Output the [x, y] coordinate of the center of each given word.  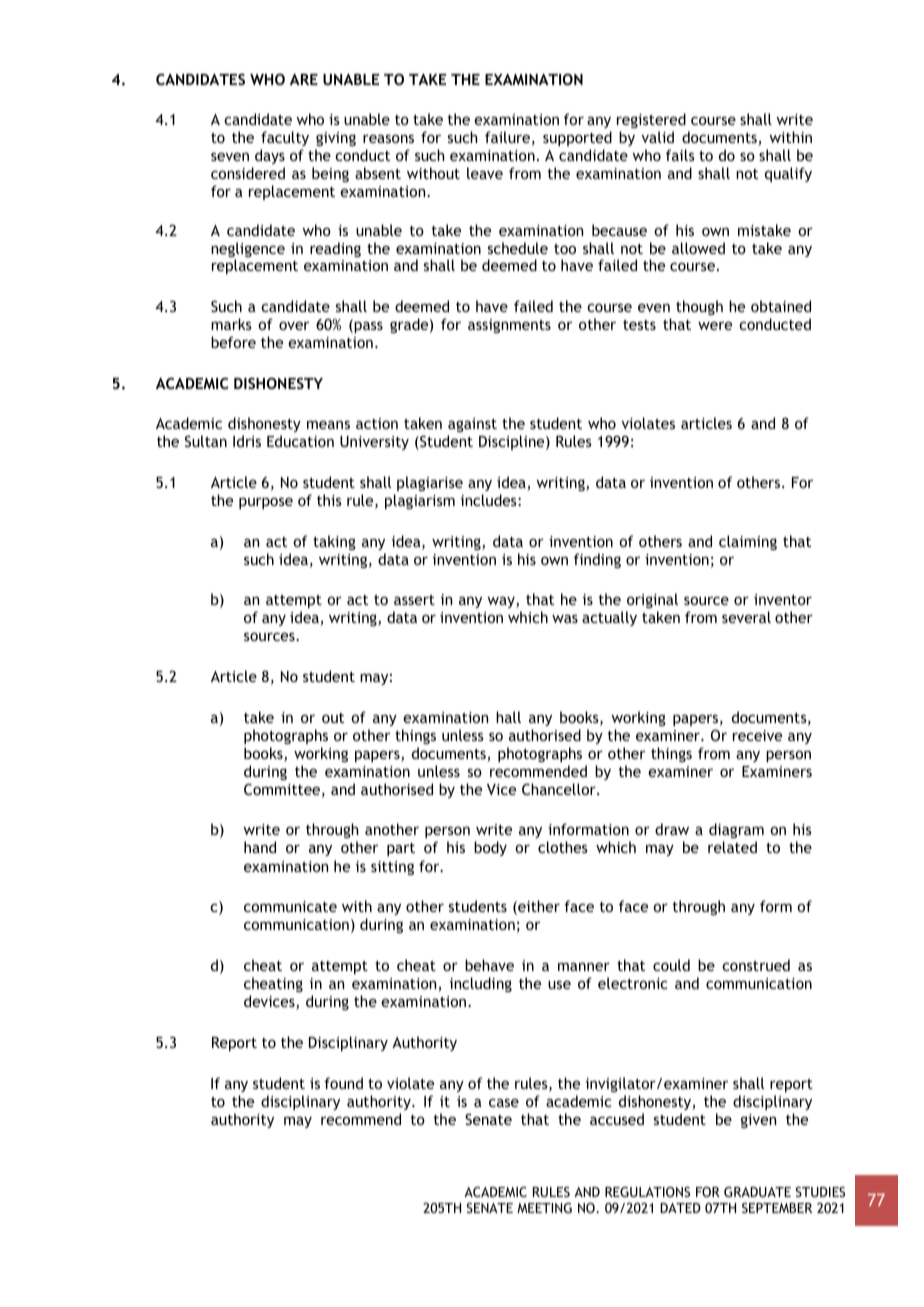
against [472, 425]
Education [300, 441]
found [343, 1083]
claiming [748, 542]
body [490, 848]
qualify [788, 174]
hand [260, 847]
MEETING [544, 1208]
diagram [736, 830]
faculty [285, 138]
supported [577, 138]
